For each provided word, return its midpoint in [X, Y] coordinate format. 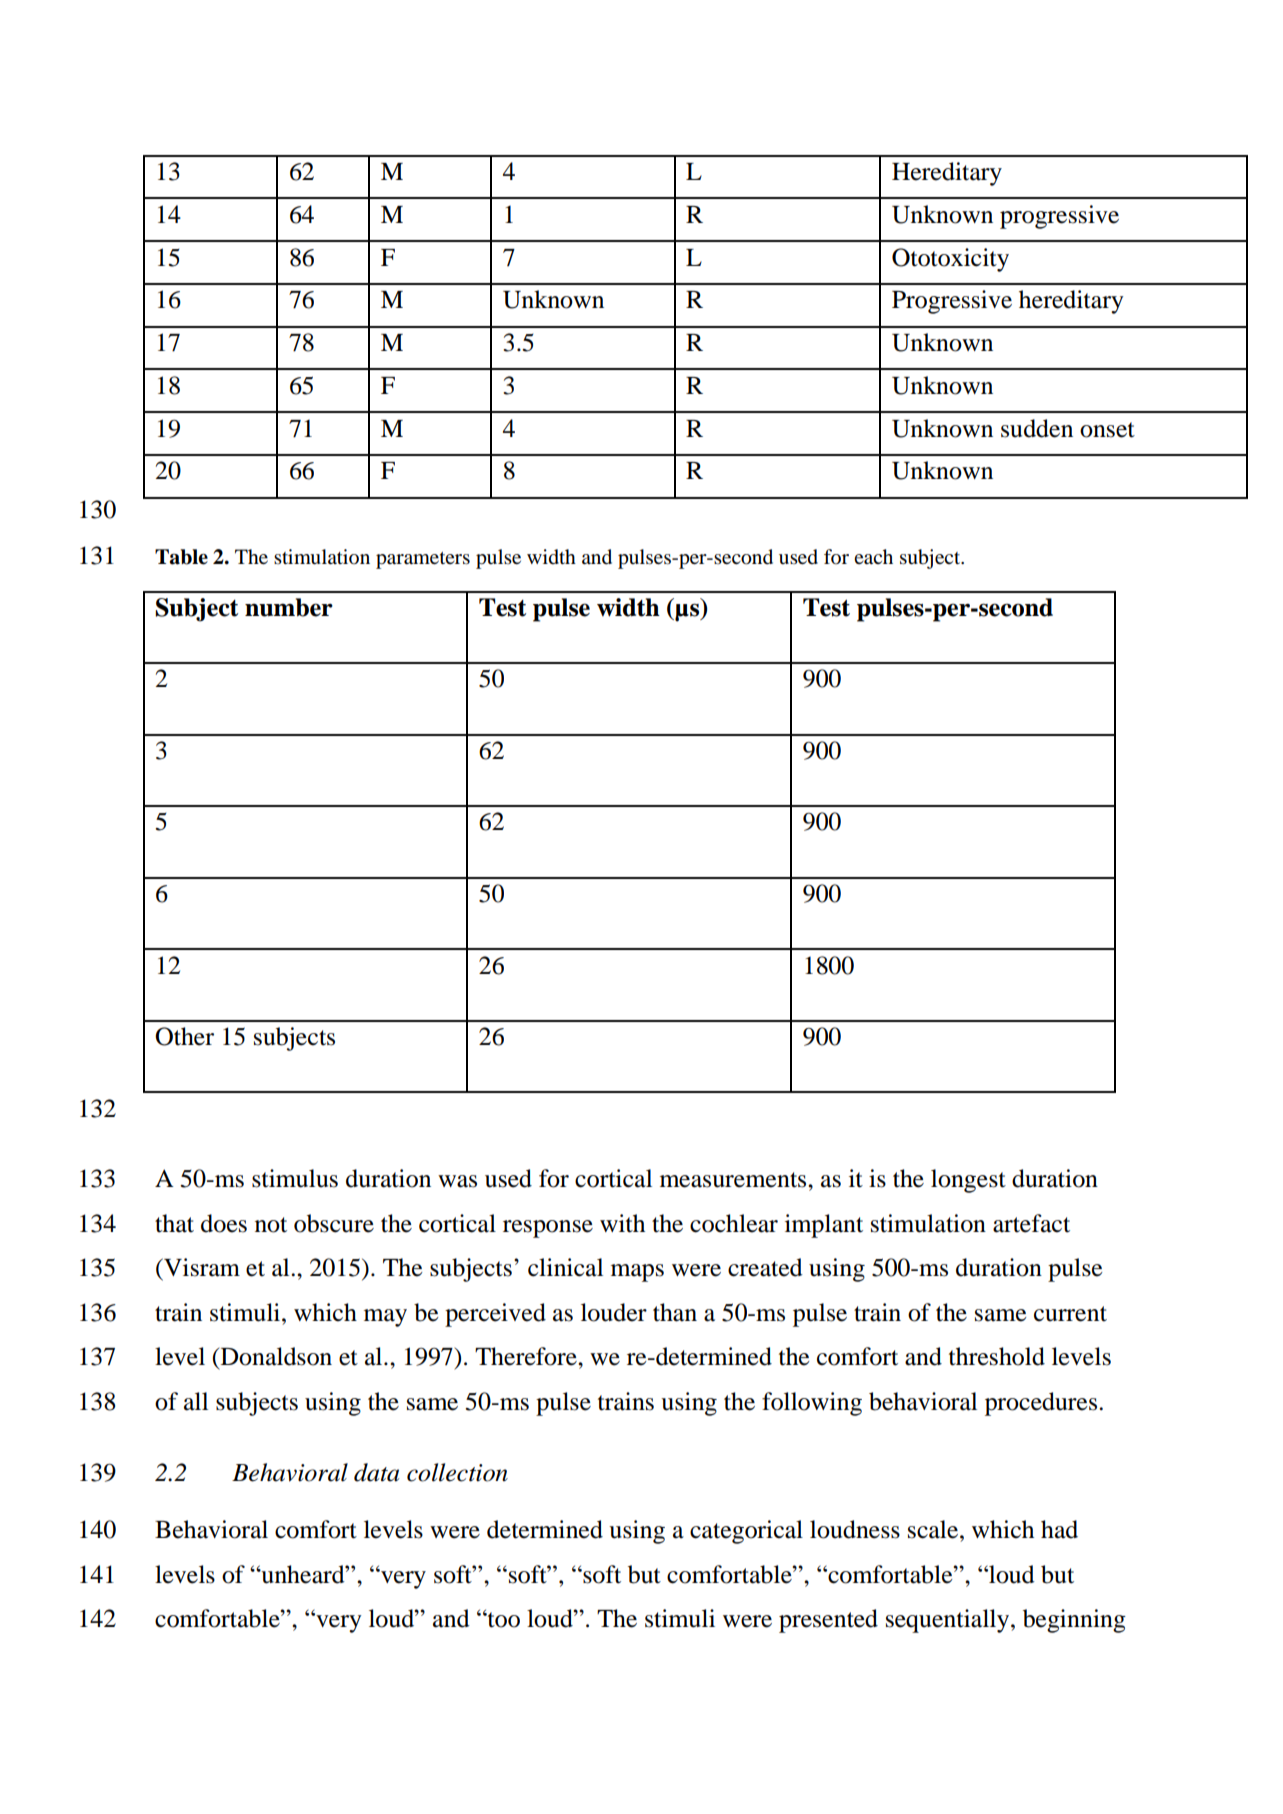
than [675, 1312]
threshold [997, 1356]
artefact [1031, 1223]
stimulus [295, 1178]
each [873, 556]
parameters [423, 560]
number [289, 607]
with [622, 1223]
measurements [734, 1180]
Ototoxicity [950, 260]
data [376, 1472]
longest [968, 1181]
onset [1107, 430]
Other [184, 1036]
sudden [1037, 428]
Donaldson [276, 1356]
